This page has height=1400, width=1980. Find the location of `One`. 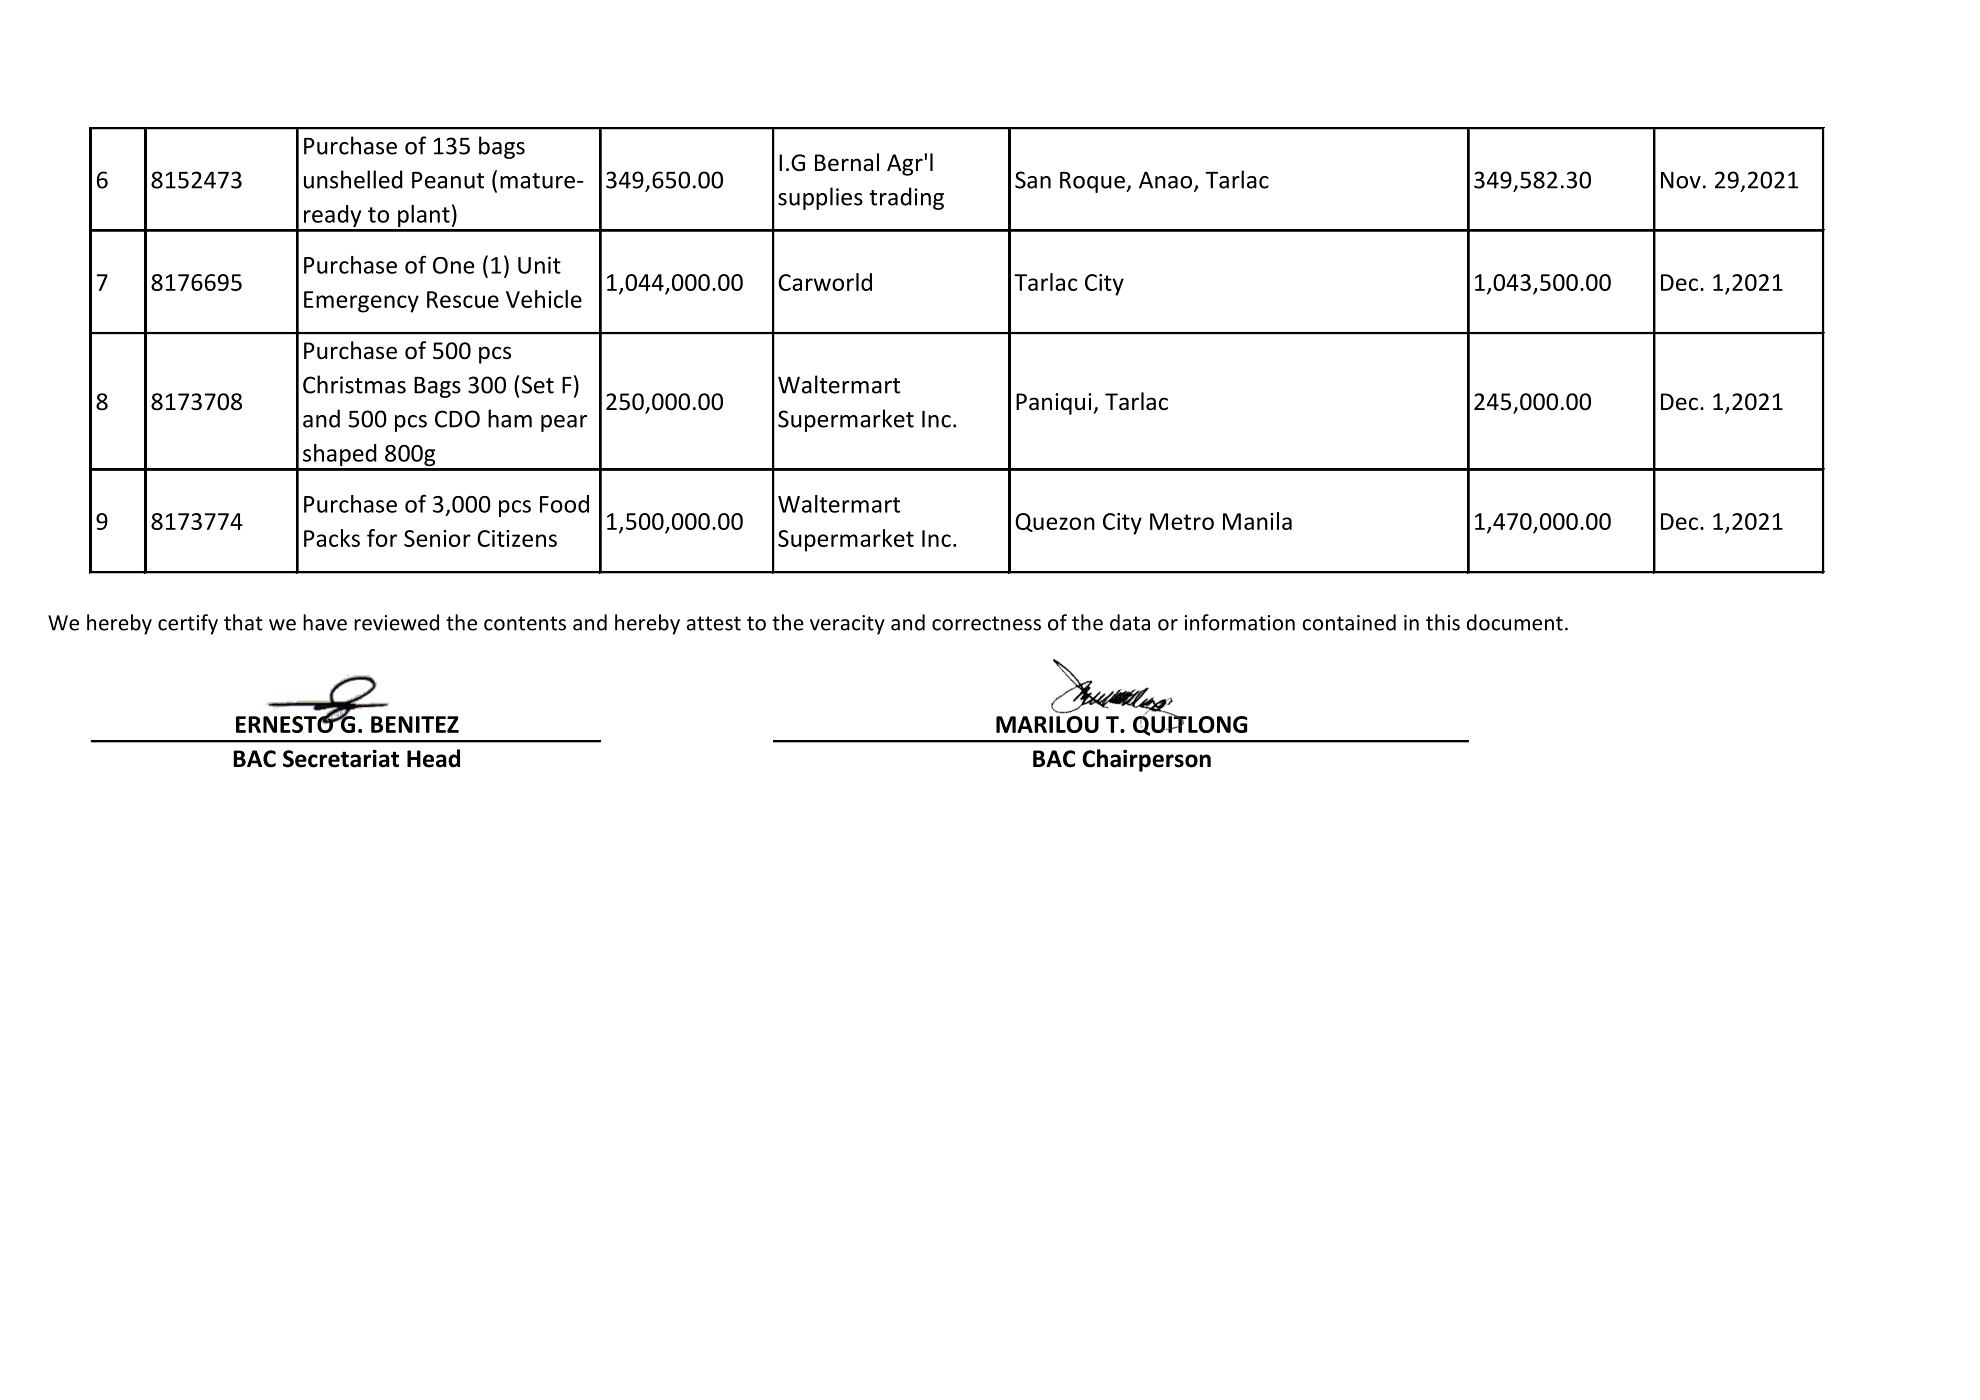

One is located at coordinates (453, 265).
